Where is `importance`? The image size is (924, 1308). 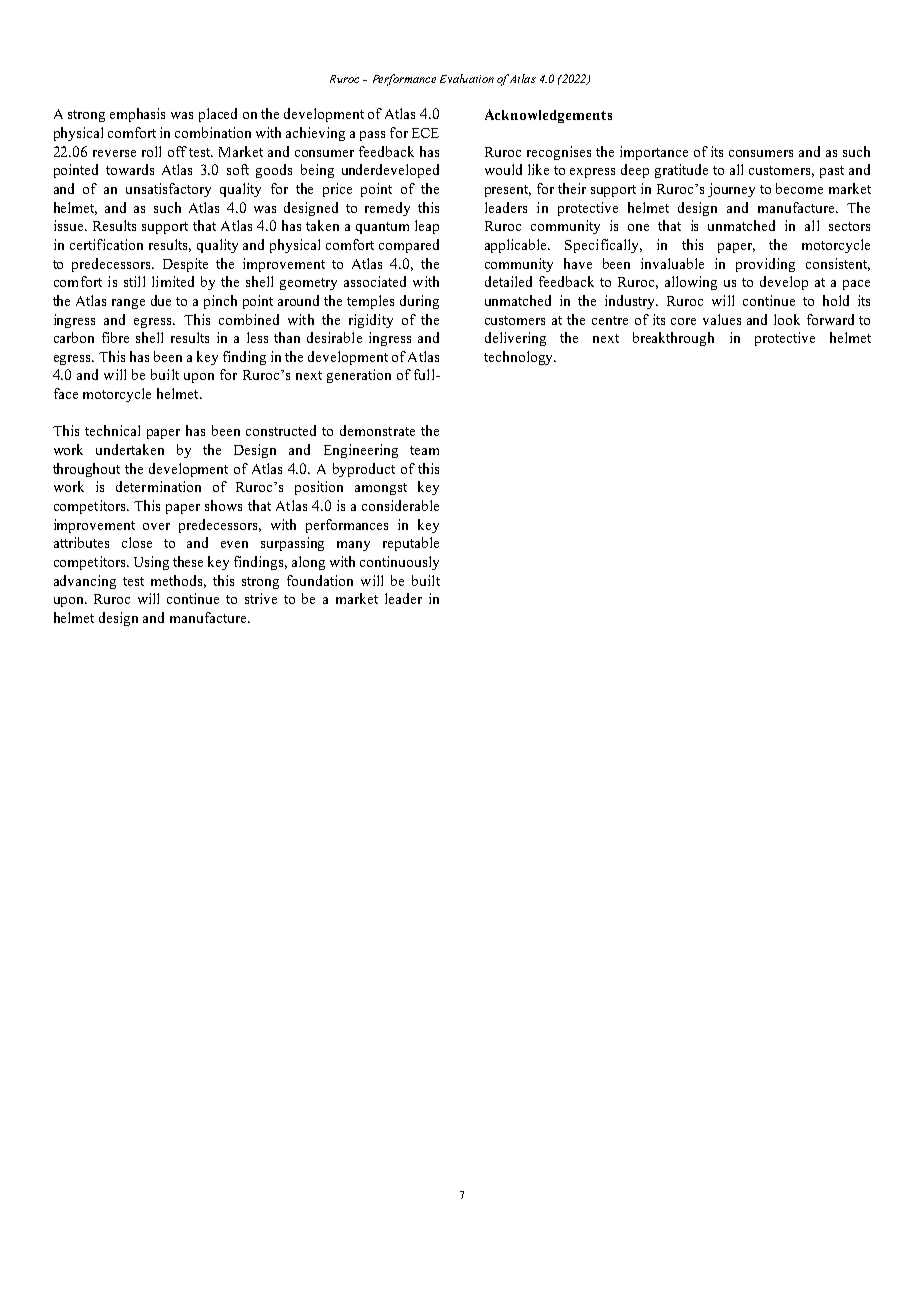
importance is located at coordinates (654, 153).
